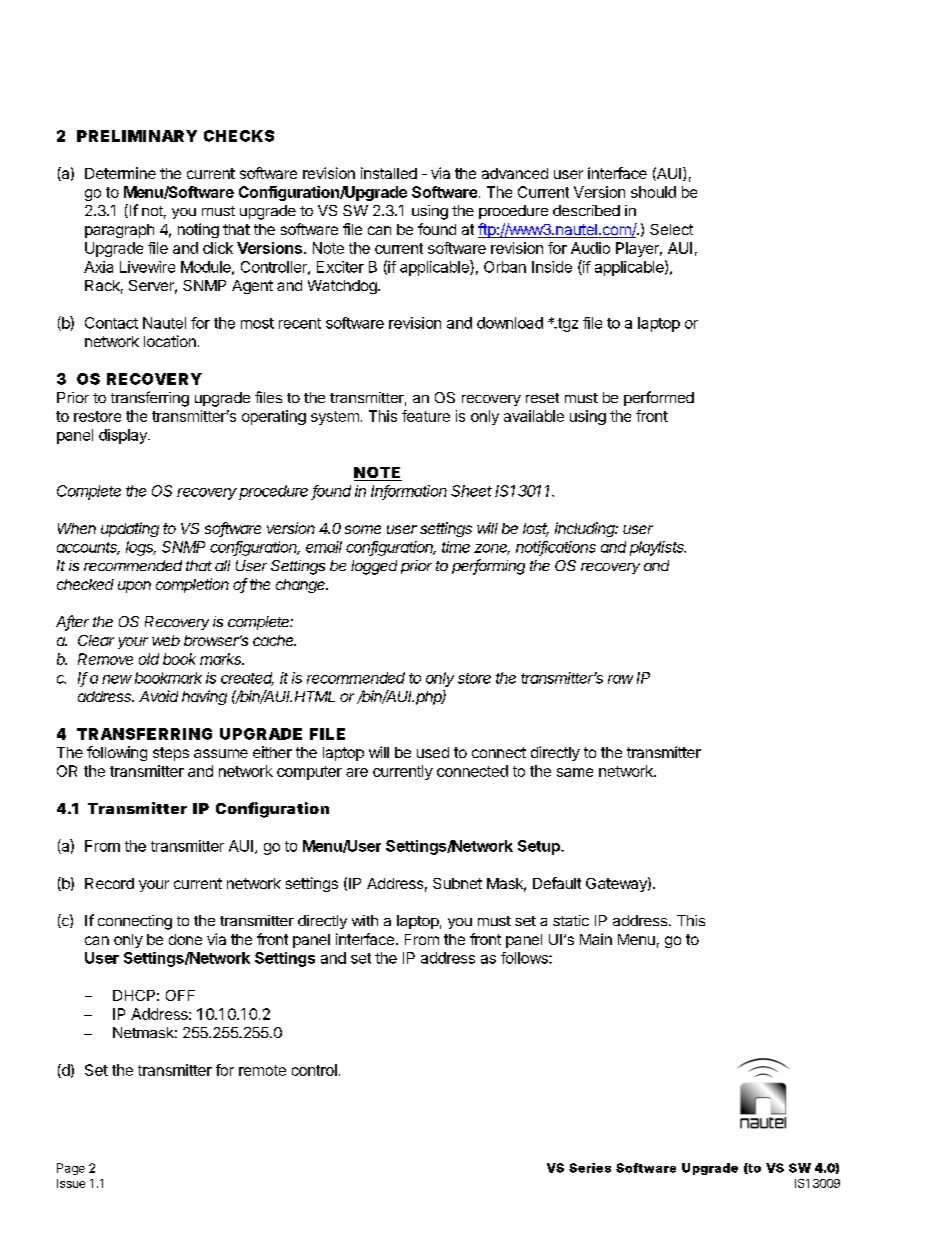 The height and width of the screenshot is (1233, 952). What do you see at coordinates (149, 659) in the screenshot?
I see `old` at bounding box center [149, 659].
